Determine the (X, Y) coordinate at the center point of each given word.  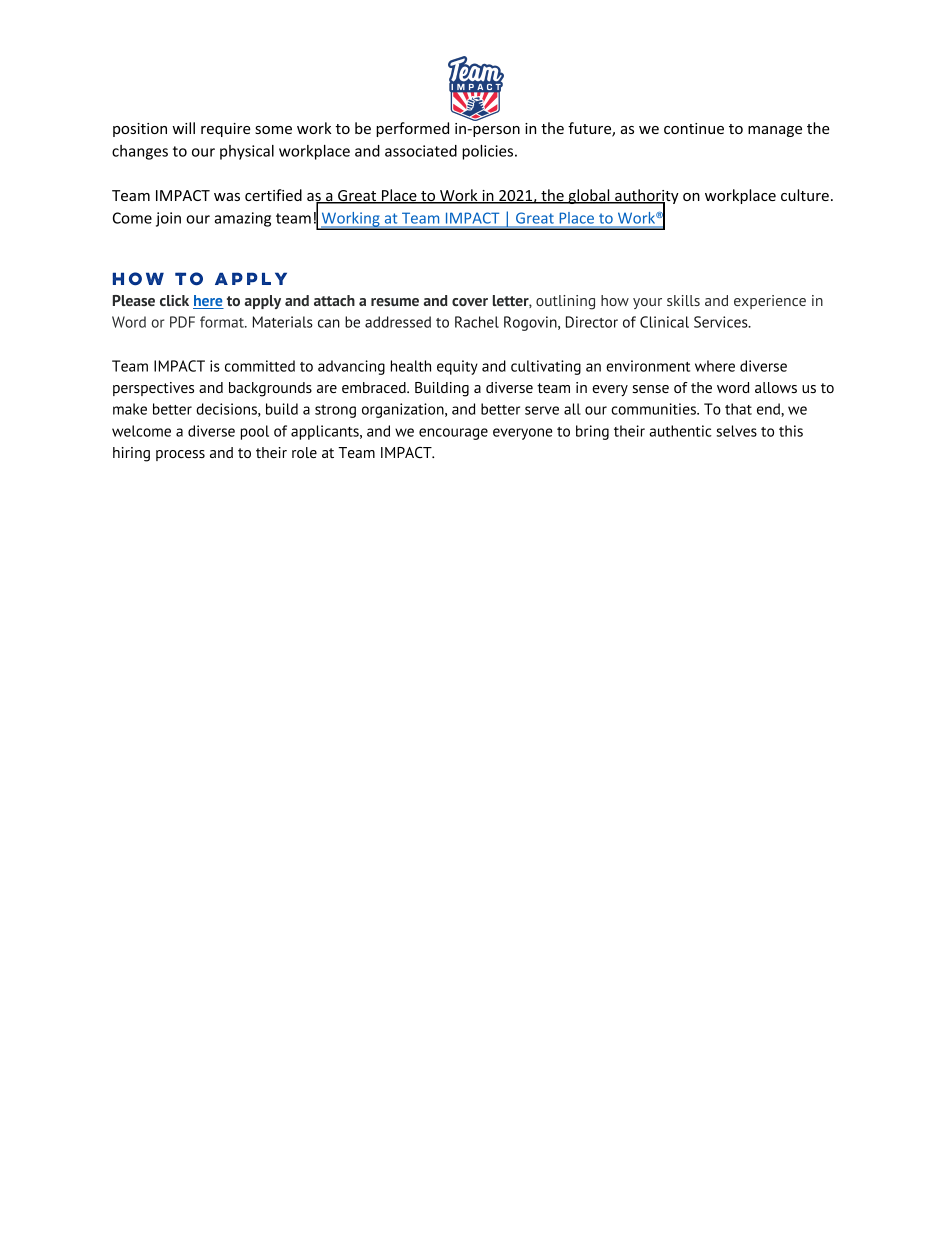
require (226, 130)
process (180, 455)
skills (683, 300)
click (174, 300)
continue (694, 128)
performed (412, 129)
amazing (242, 219)
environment (648, 366)
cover (470, 302)
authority (646, 198)
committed (260, 366)
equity (457, 367)
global (589, 196)
